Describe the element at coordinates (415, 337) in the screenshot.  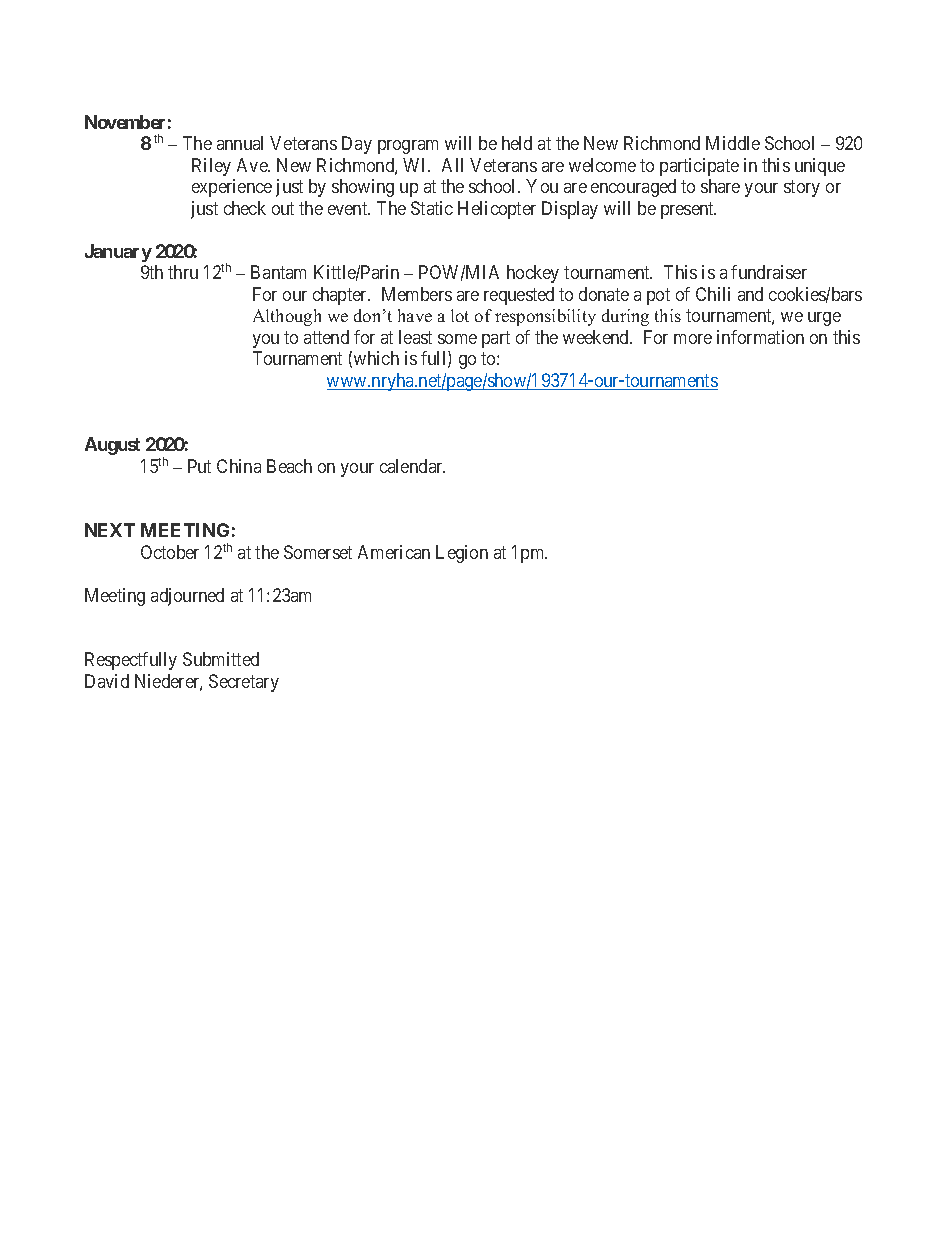
I see `least` at that location.
